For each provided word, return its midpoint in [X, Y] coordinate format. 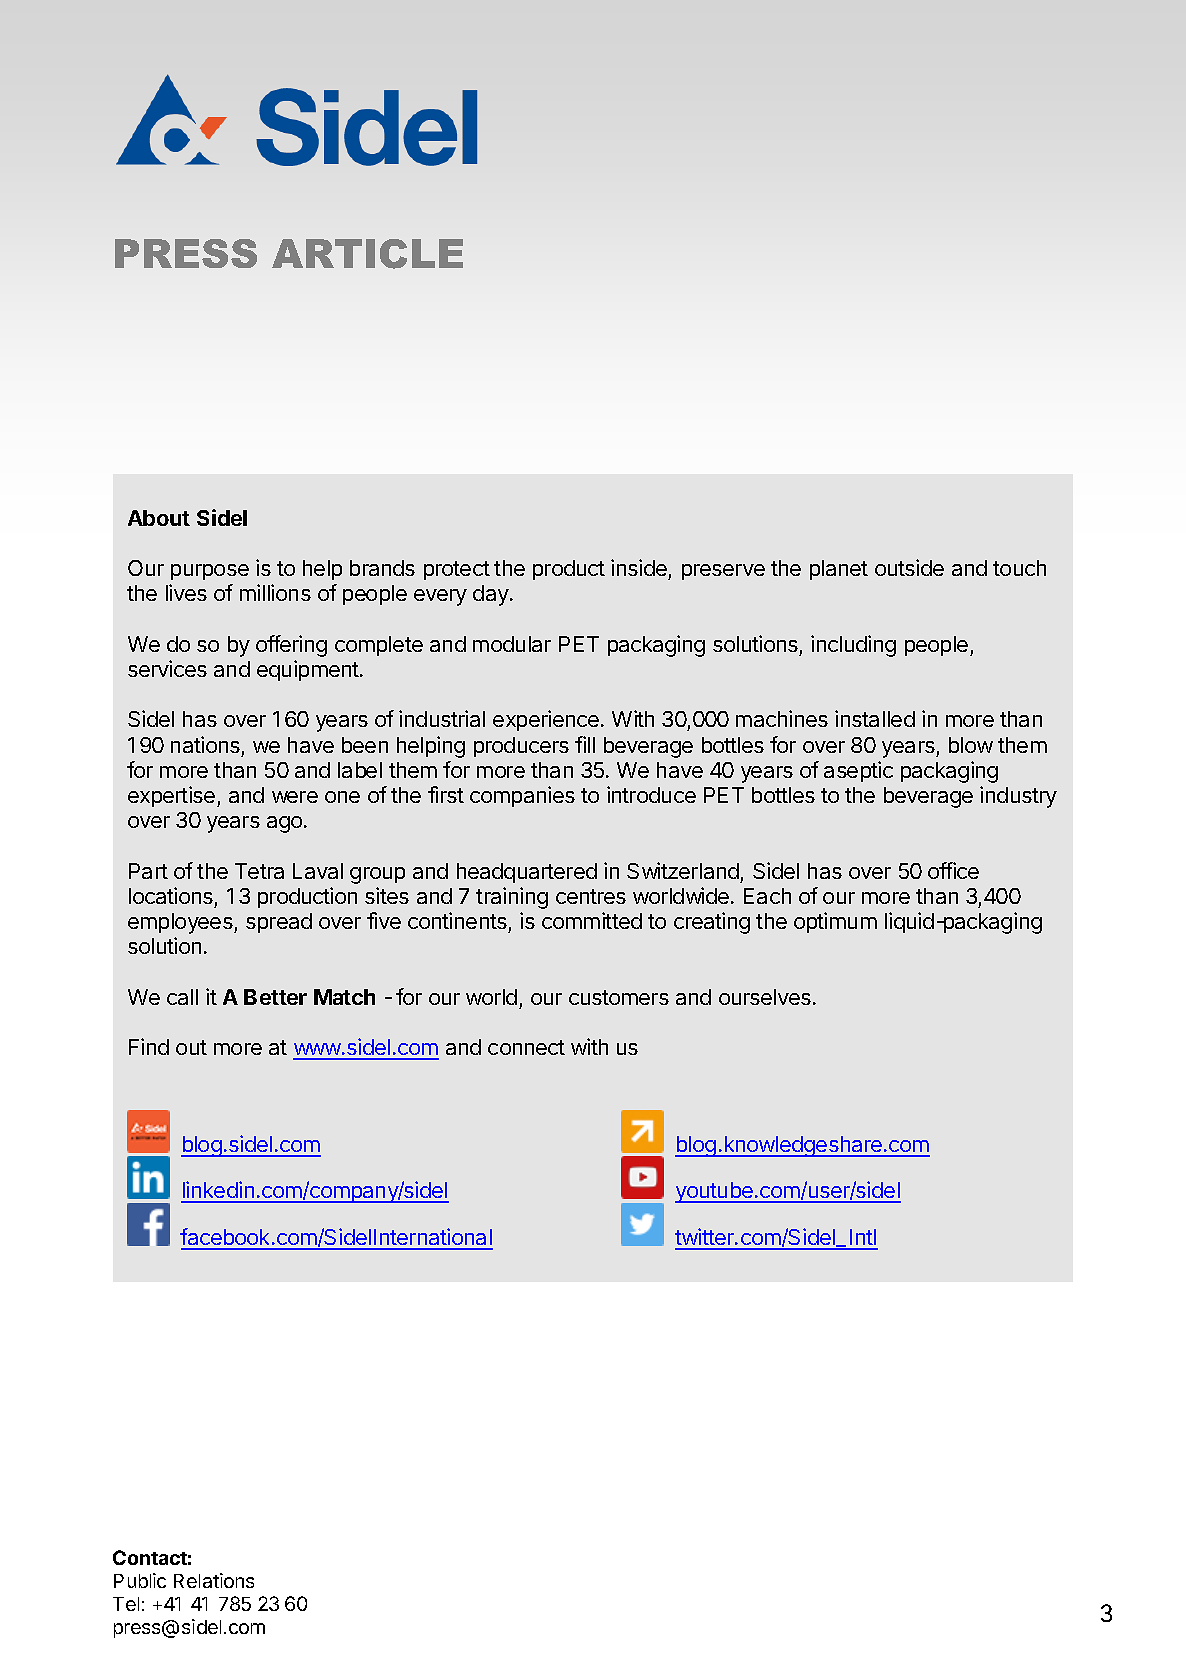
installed [875, 718]
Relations [214, 1580]
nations [205, 744]
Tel [126, 1604]
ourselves [765, 997]
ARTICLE [367, 254]
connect [526, 1047]
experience [547, 720]
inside [640, 569]
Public [140, 1580]
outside [909, 567]
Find [149, 1046]
